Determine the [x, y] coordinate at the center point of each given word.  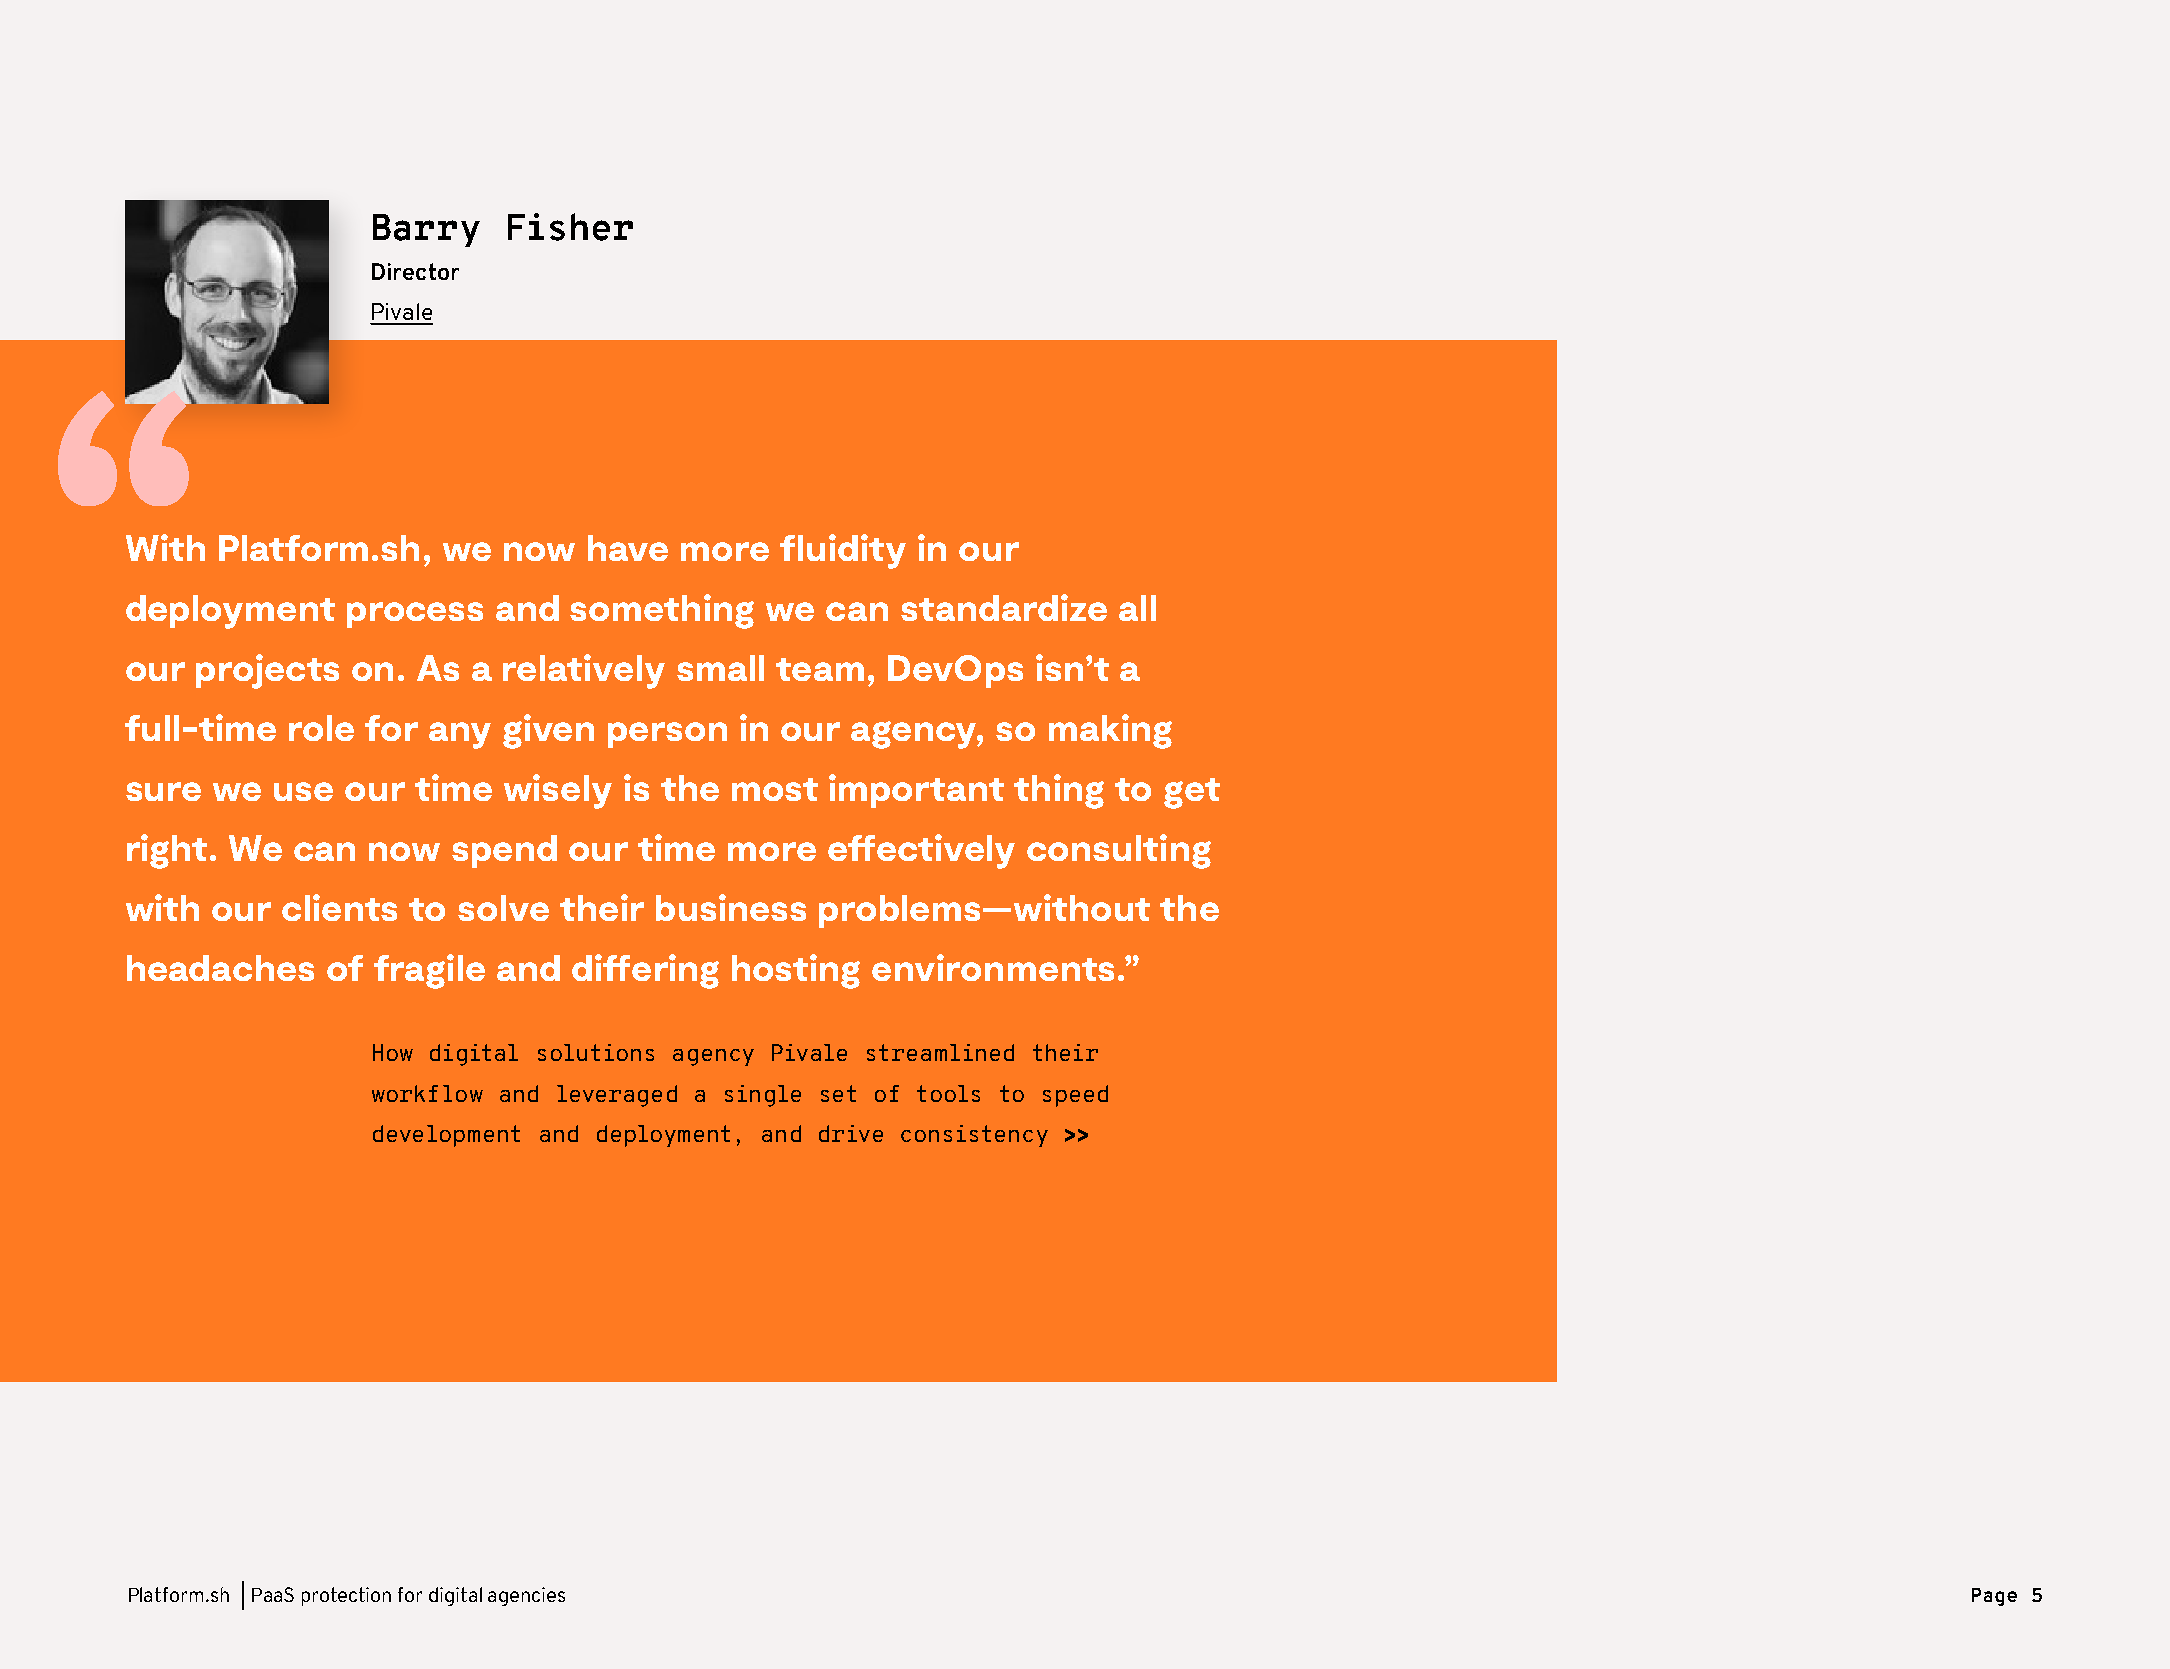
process [415, 615]
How [393, 1052]
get [1192, 793]
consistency [974, 1136]
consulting [1119, 851]
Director [415, 271]
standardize [1004, 607]
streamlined [940, 1052]
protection [346, 1596]
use [303, 791]
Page [1994, 1597]
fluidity [843, 551]
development [446, 1136]
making [1110, 731]
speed [1075, 1096]
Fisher [570, 227]
